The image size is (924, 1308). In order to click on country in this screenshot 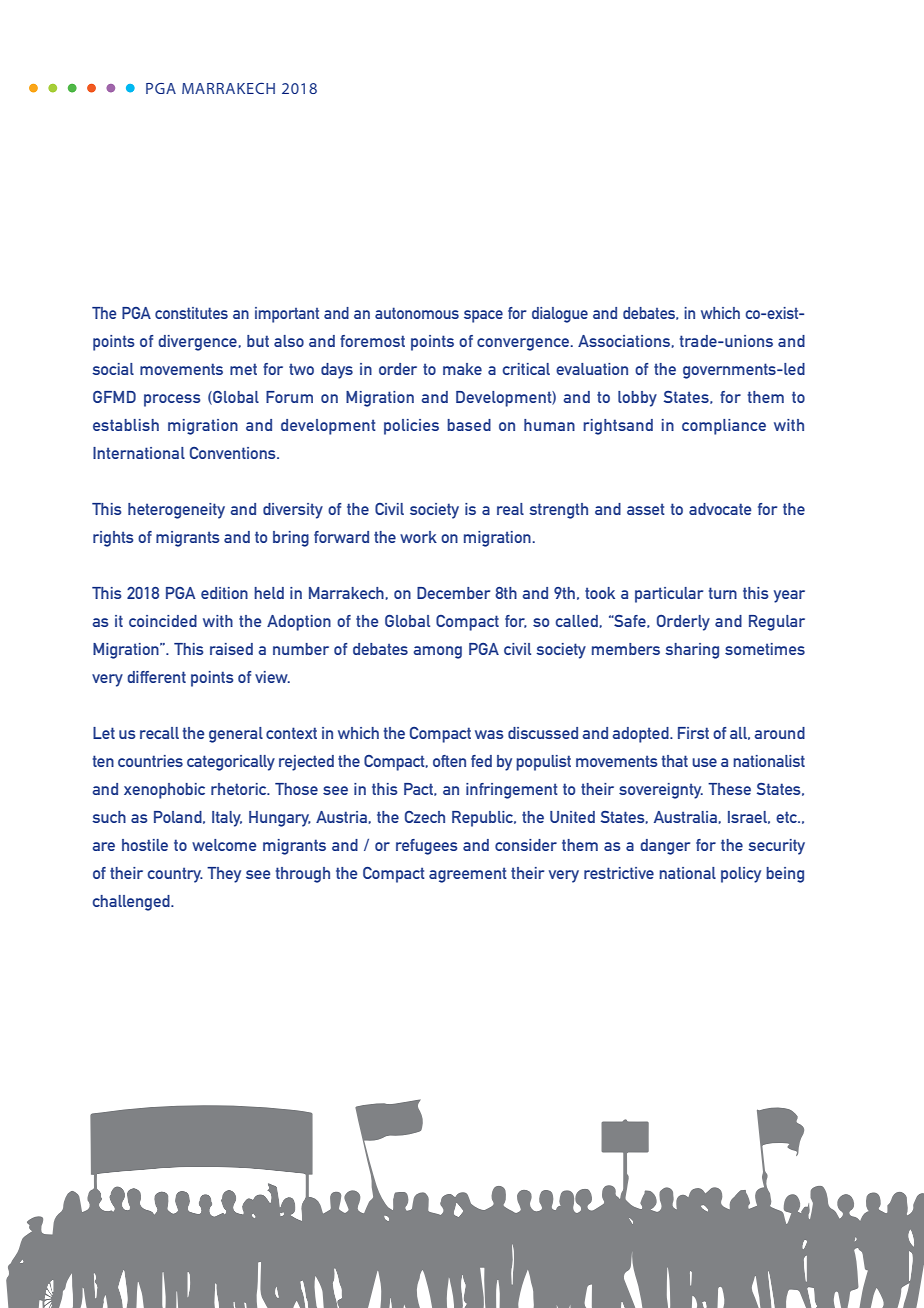, I will do `click(175, 875)`.
